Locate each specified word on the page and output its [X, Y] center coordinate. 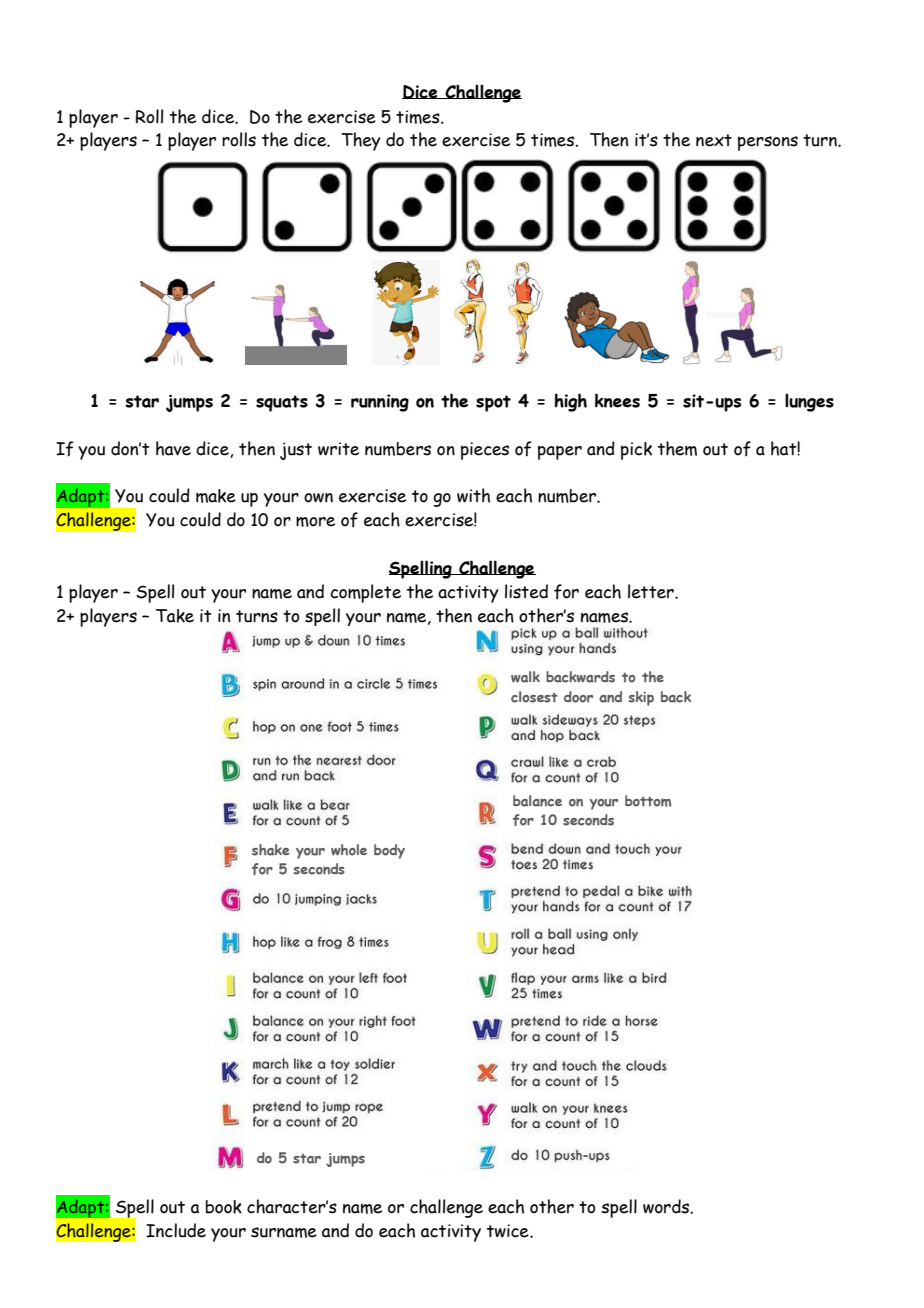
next [714, 140]
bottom [648, 801]
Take [175, 616]
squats [282, 403]
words [667, 1206]
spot [493, 403]
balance [537, 801]
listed [526, 591]
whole [349, 850]
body [389, 851]
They [361, 141]
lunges [809, 402]
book [224, 1207]
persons [768, 143]
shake [271, 850]
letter [652, 591]
